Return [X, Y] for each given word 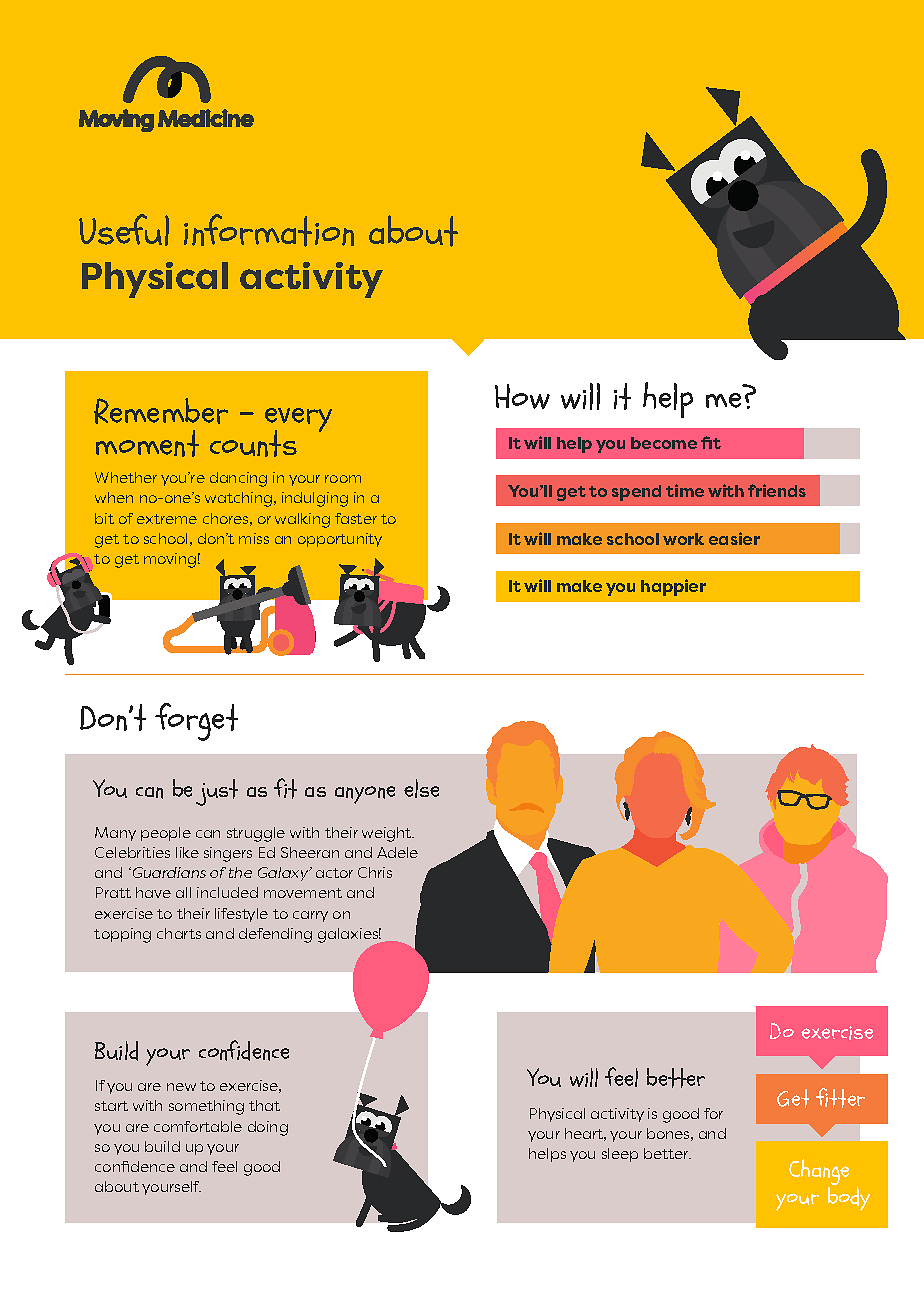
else [421, 788]
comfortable [198, 1126]
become [664, 443]
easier [734, 538]
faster [356, 518]
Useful [124, 230]
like [187, 852]
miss [254, 538]
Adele [397, 852]
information [269, 230]
